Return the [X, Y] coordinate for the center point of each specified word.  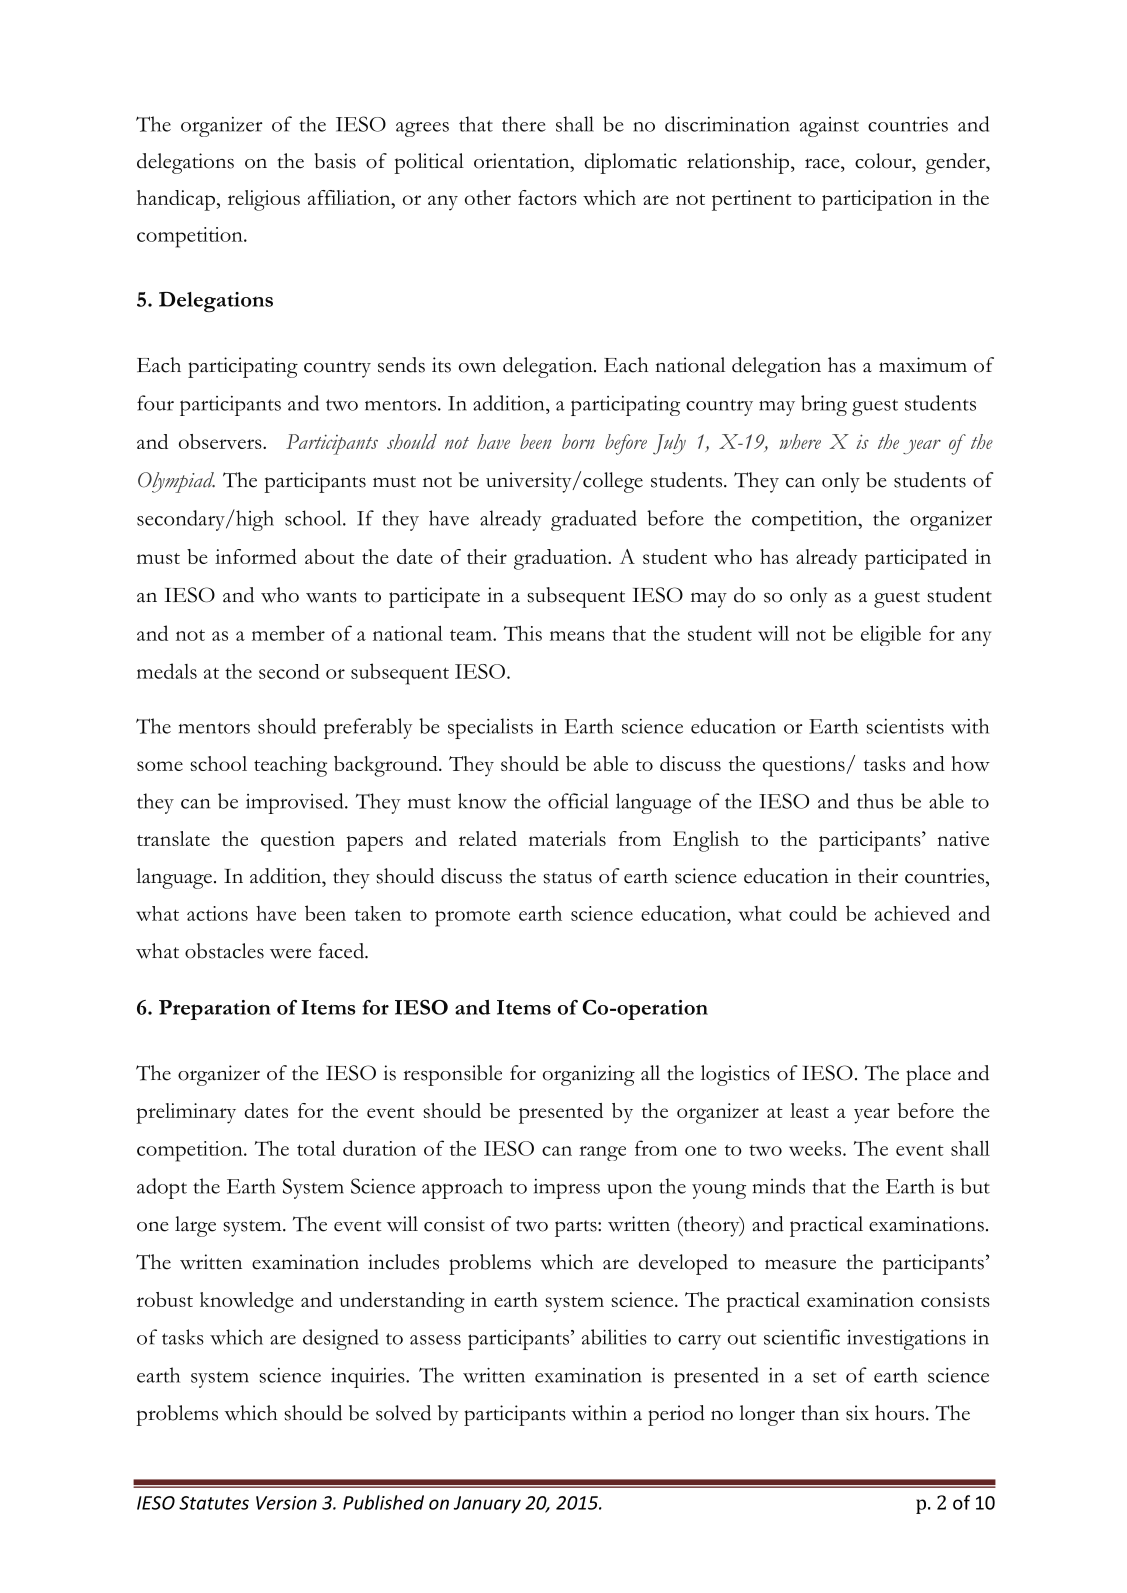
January [487, 1505]
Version [286, 1503]
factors [547, 197]
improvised [296, 803]
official [578, 801]
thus [875, 801]
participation [877, 200]
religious [264, 200]
